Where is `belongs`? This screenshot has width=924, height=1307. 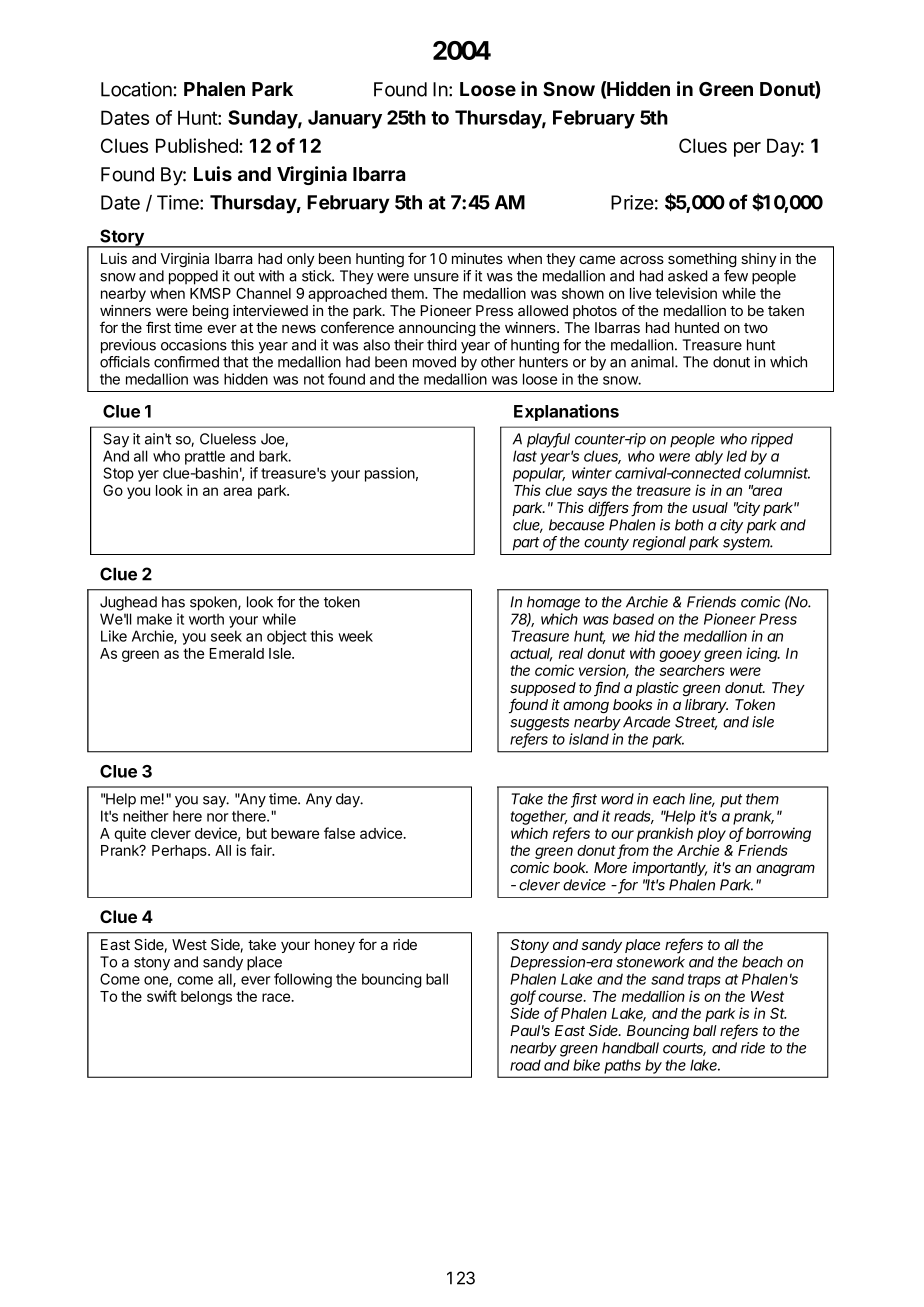
belongs is located at coordinates (206, 998).
